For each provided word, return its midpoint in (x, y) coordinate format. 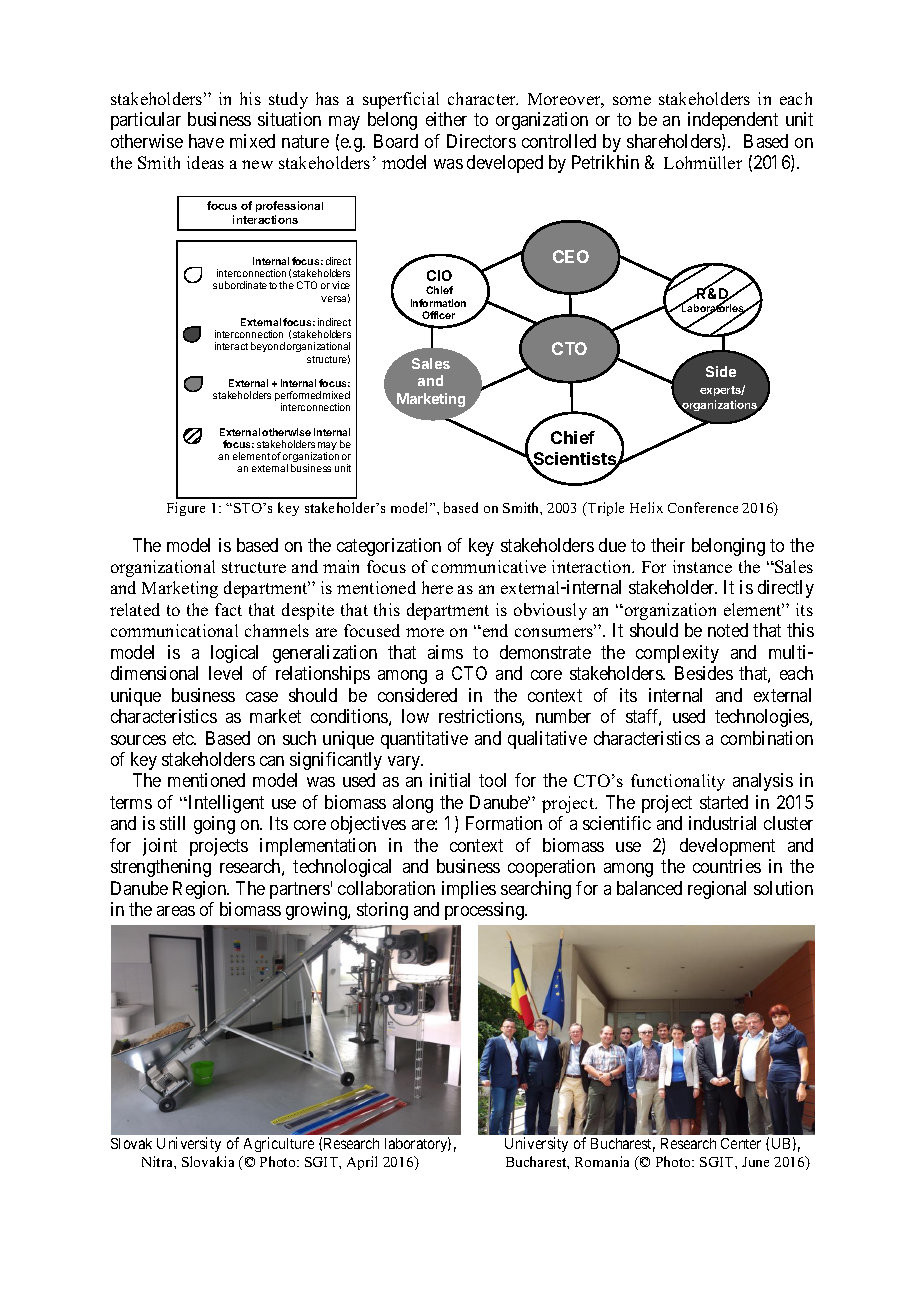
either (446, 119)
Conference (703, 507)
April (362, 1163)
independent (733, 121)
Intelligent (225, 804)
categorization (389, 547)
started (724, 802)
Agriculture (279, 1144)
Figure (186, 509)
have (206, 141)
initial (450, 780)
